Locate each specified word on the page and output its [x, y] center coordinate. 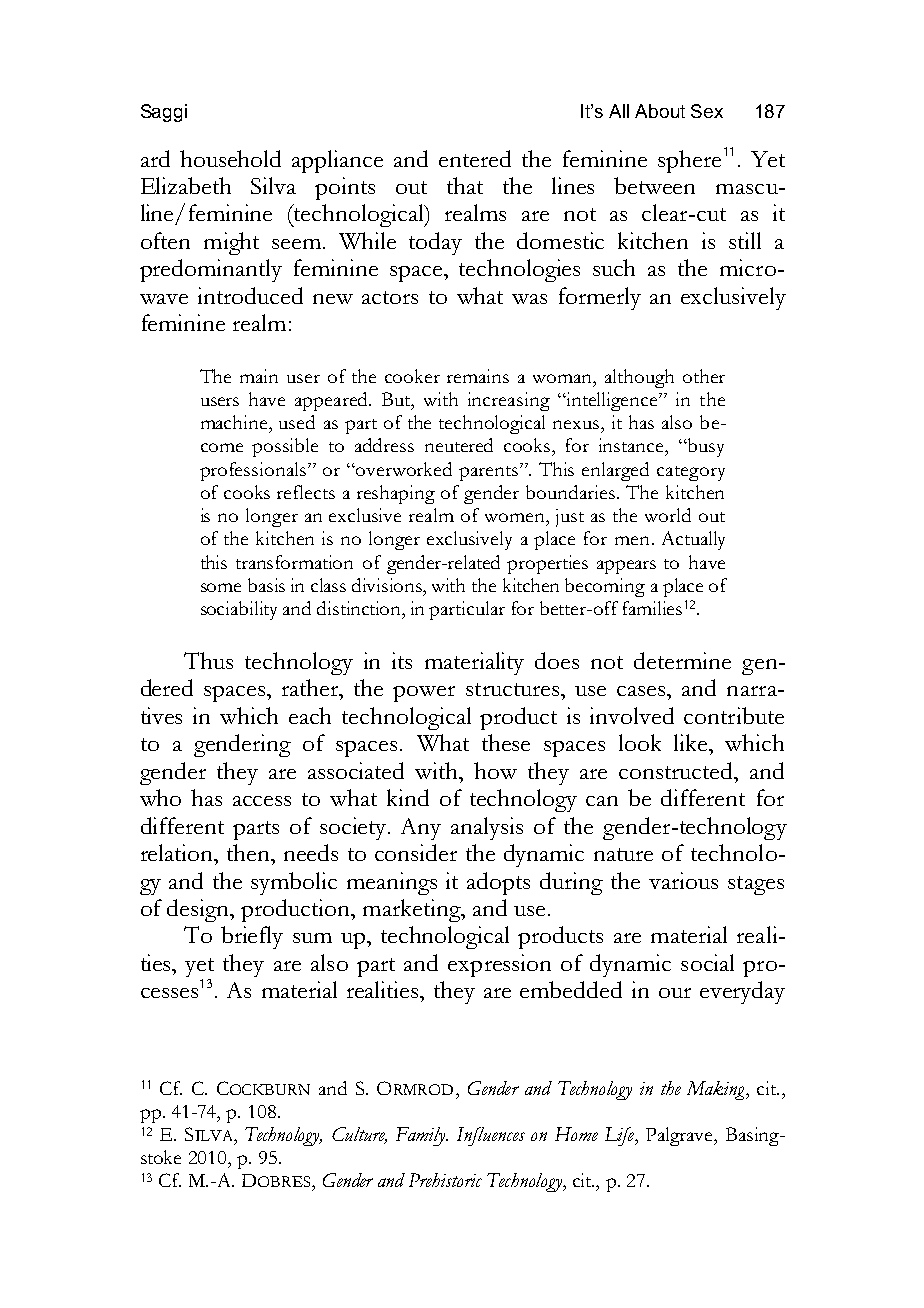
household [230, 158]
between [654, 185]
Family [422, 1136]
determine [682, 660]
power [424, 694]
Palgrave [680, 1136]
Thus [208, 660]
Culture [359, 1135]
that [465, 185]
